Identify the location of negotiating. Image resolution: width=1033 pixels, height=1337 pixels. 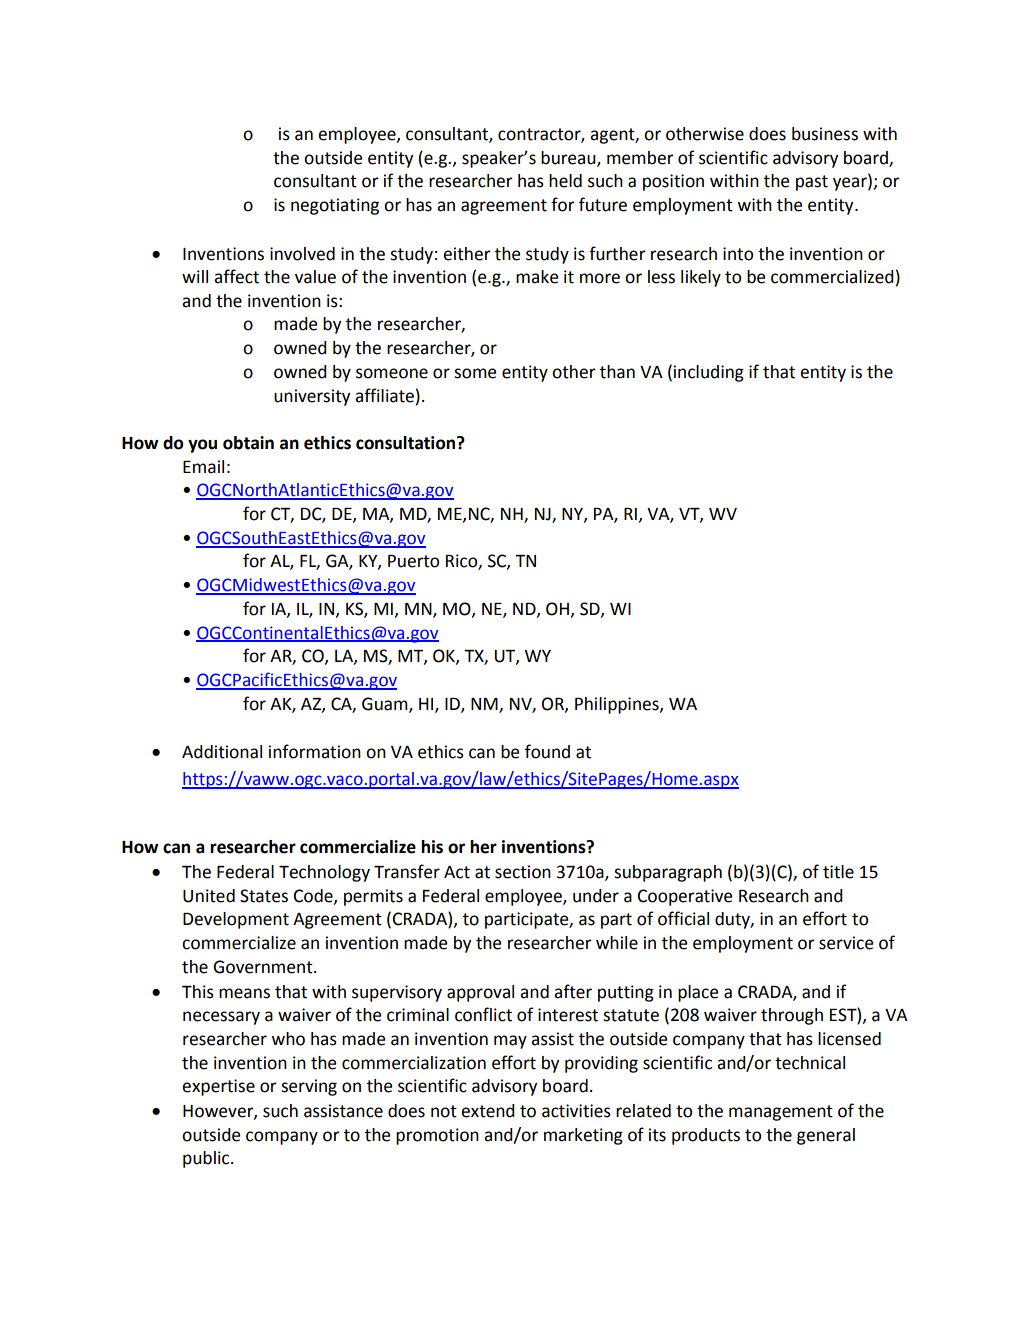
(335, 206).
